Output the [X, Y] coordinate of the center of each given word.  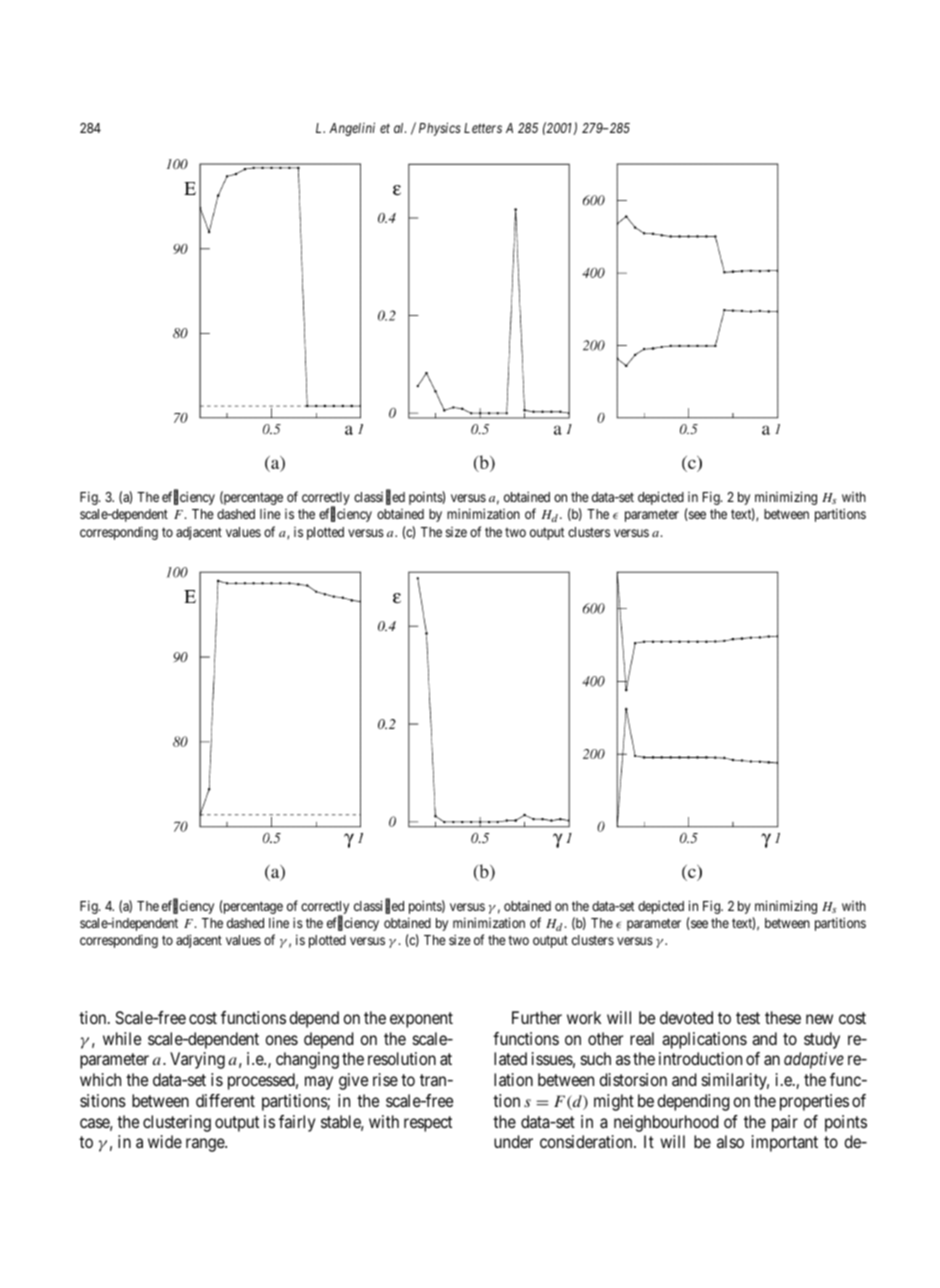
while [122, 1038]
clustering [177, 1123]
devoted [686, 1017]
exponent [421, 1020]
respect [428, 1124]
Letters [483, 128]
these [783, 1017]
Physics [440, 129]
